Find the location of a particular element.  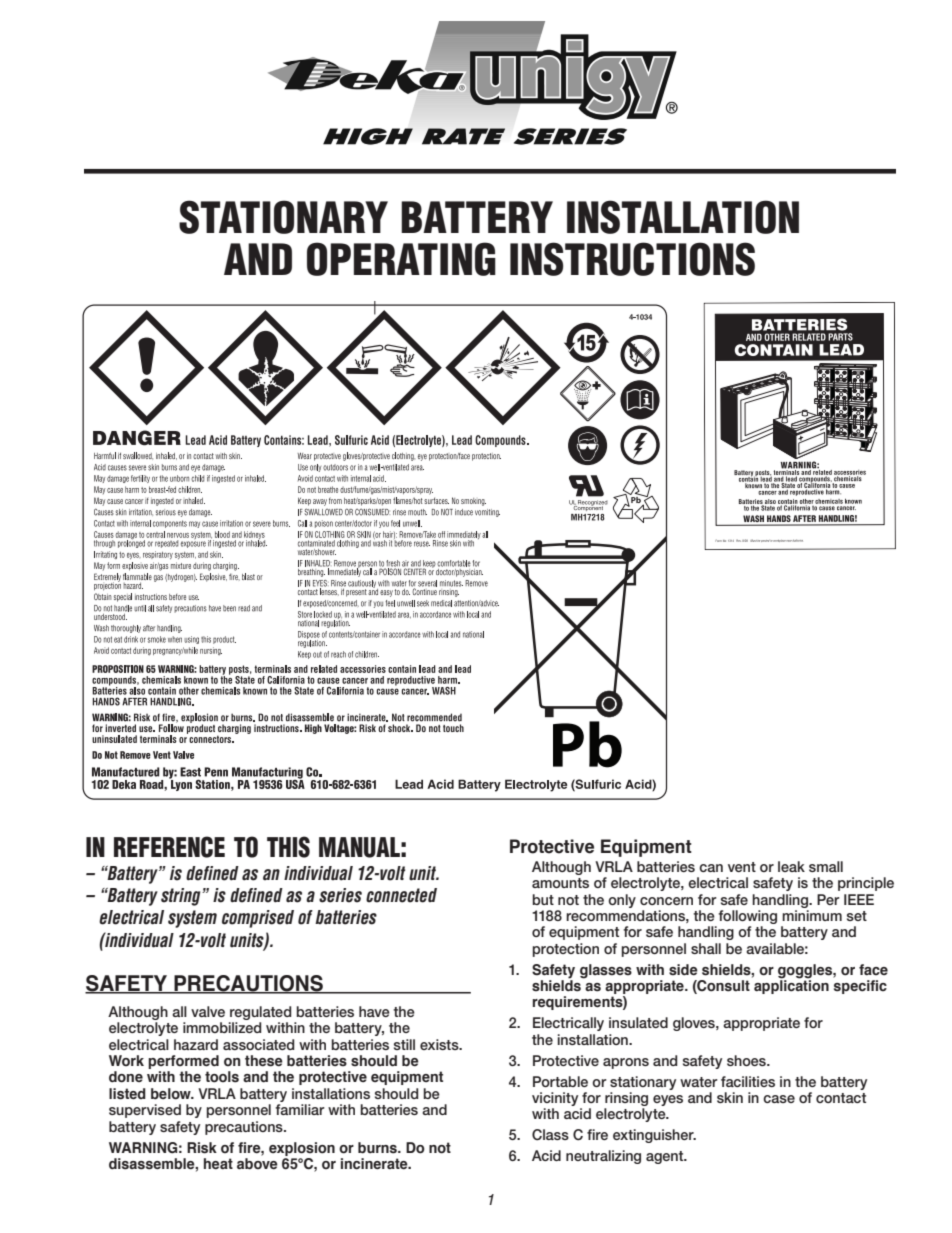

INSTRUCTIONS is located at coordinates (632, 259).
